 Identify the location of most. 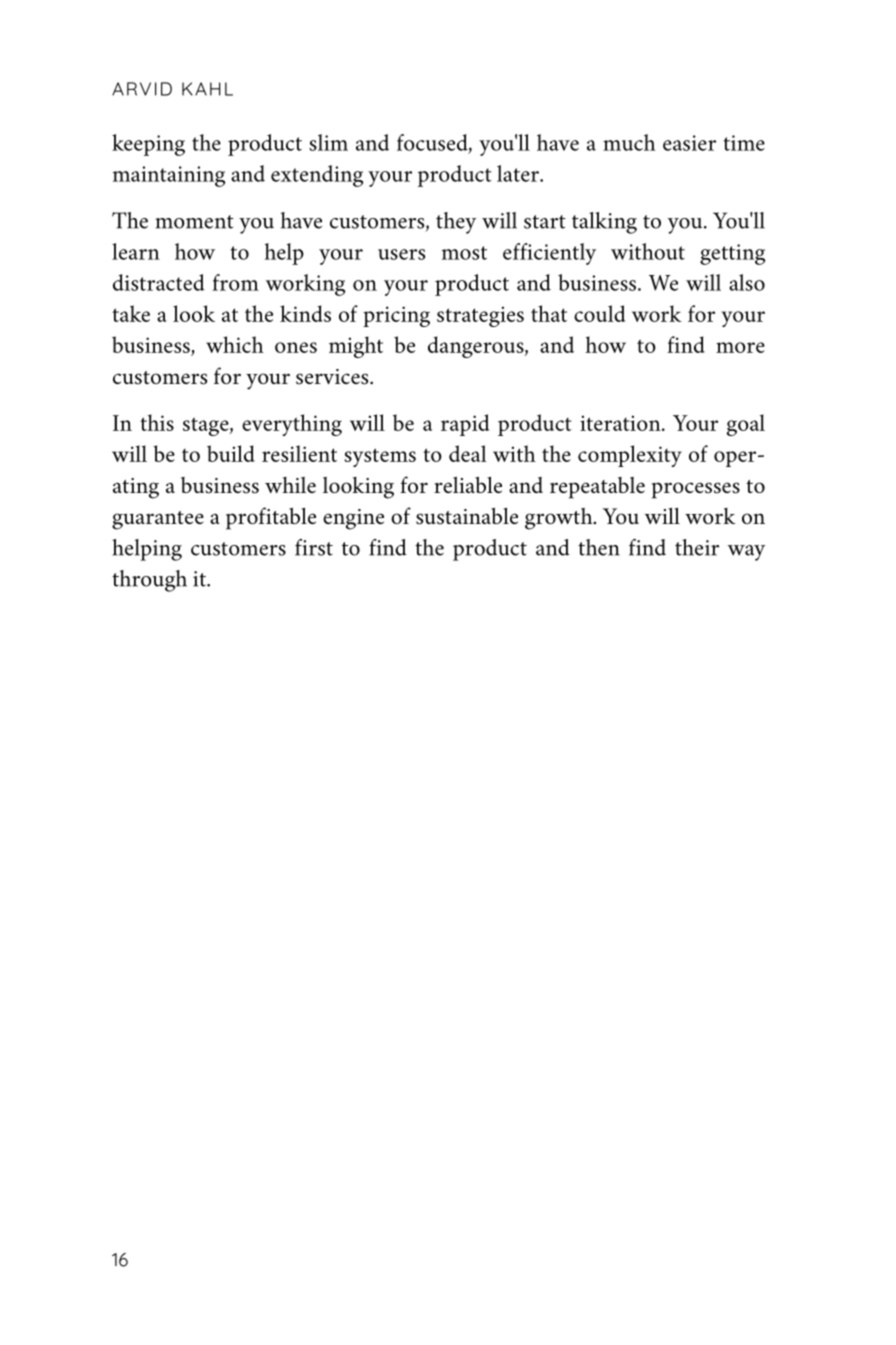
(464, 253).
